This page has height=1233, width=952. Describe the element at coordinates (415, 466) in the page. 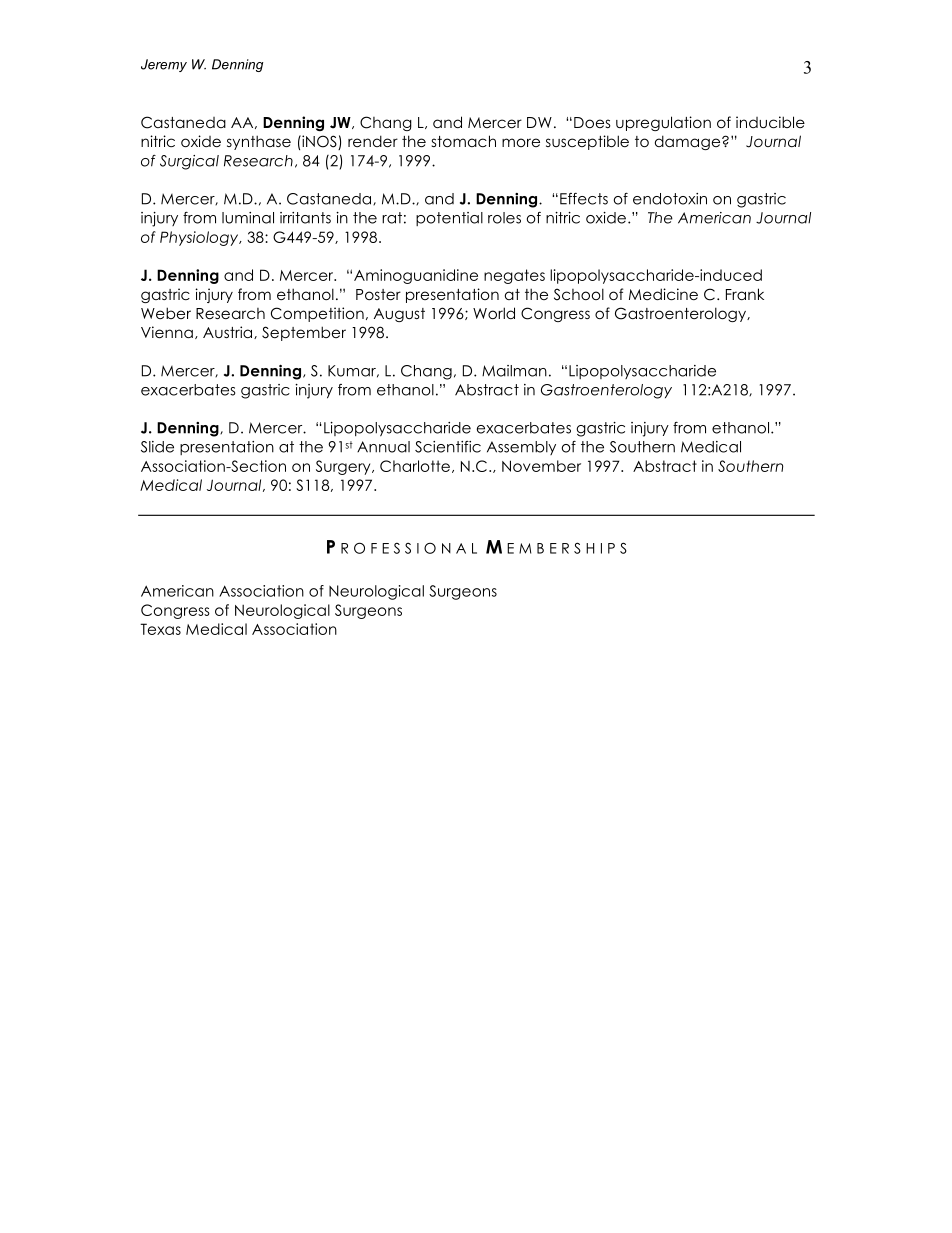

I see `Charlotte` at that location.
